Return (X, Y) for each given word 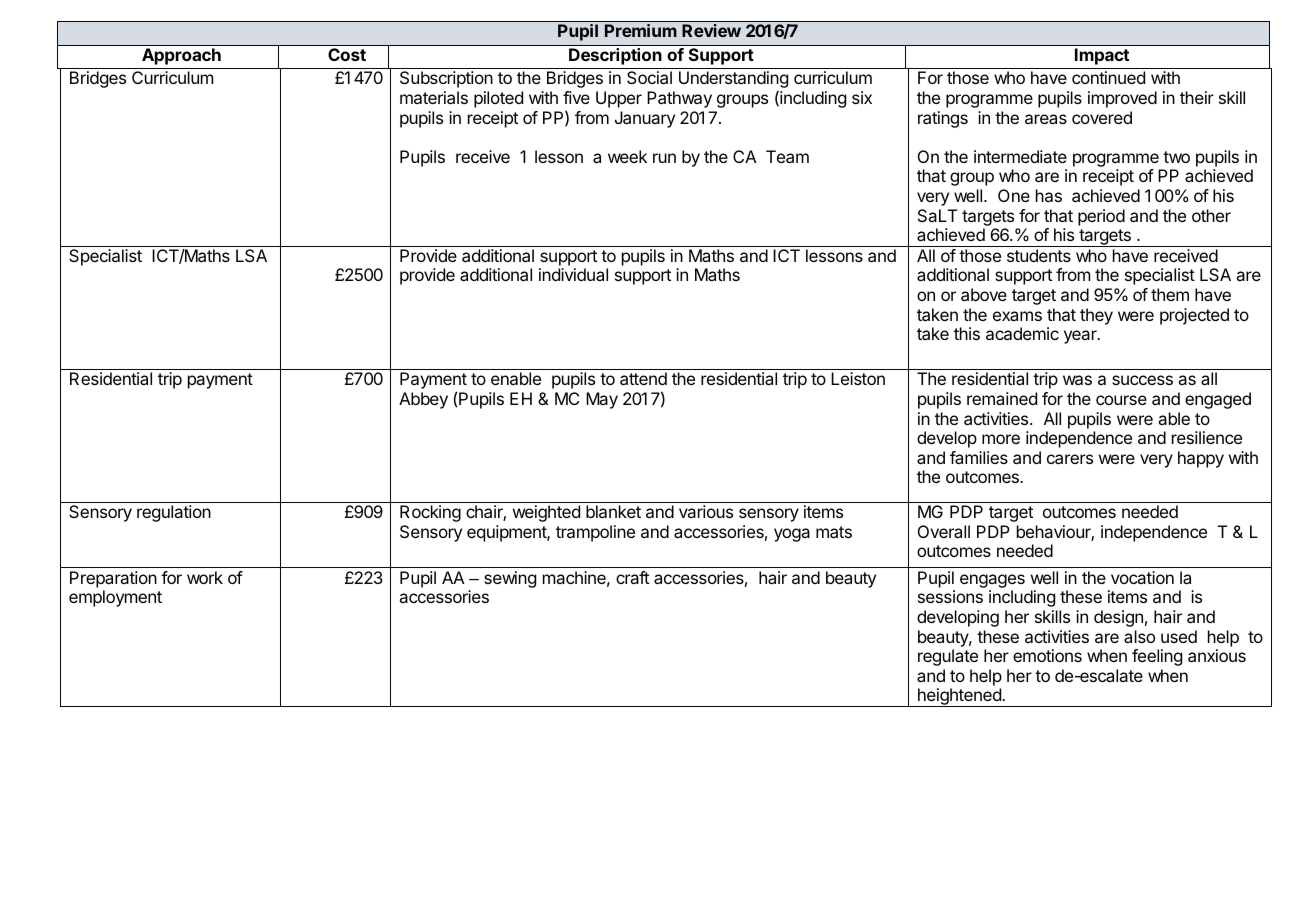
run (664, 158)
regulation (174, 513)
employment (115, 598)
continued (1108, 77)
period (1101, 217)
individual (573, 274)
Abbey (423, 400)
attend (643, 378)
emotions (1047, 655)
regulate (948, 657)
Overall (944, 531)
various (706, 511)
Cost (347, 54)
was (1077, 380)
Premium (641, 30)
